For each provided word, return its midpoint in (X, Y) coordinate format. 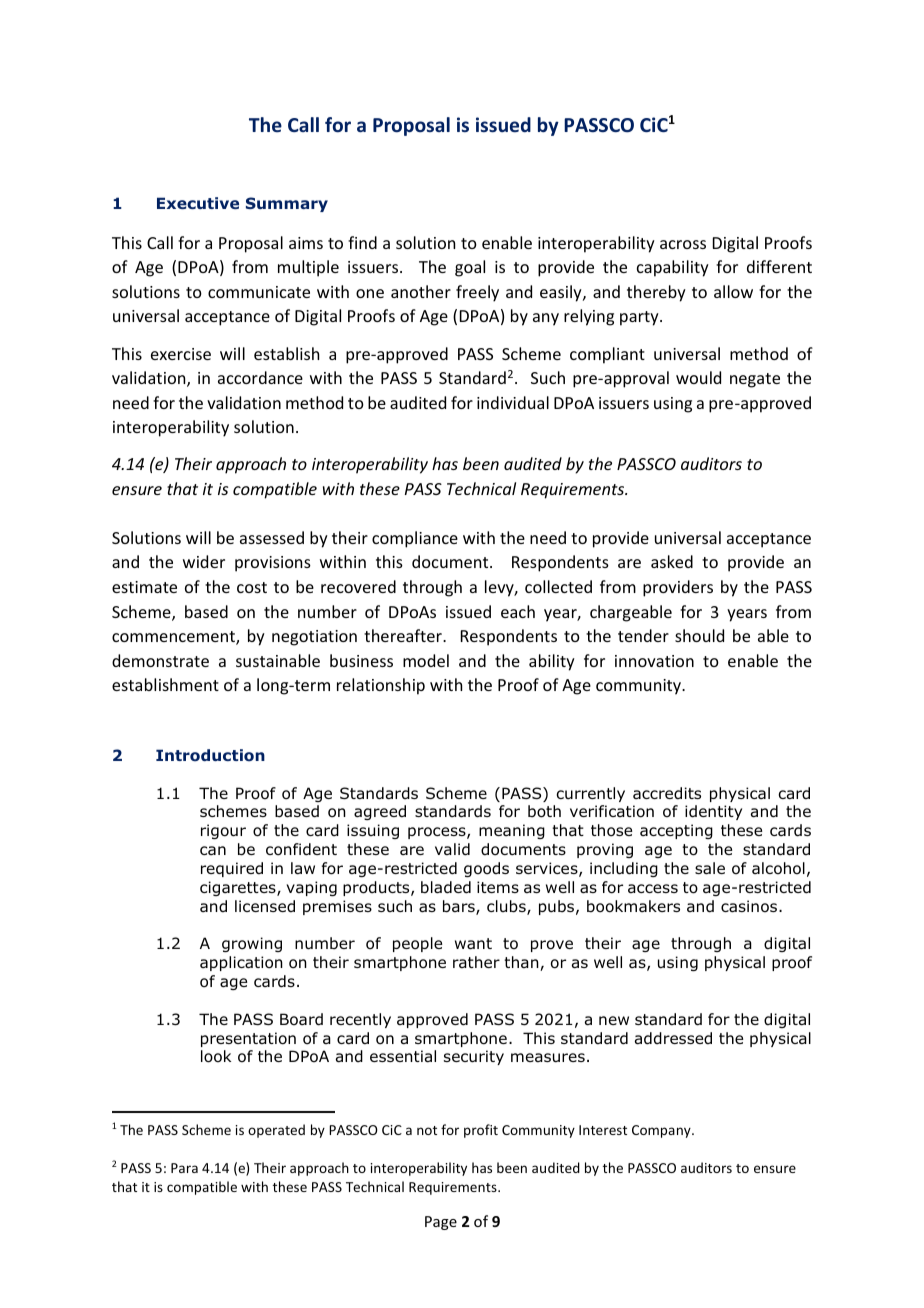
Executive (198, 203)
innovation (654, 661)
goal (470, 268)
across (683, 244)
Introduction (210, 755)
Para (184, 1168)
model (426, 660)
